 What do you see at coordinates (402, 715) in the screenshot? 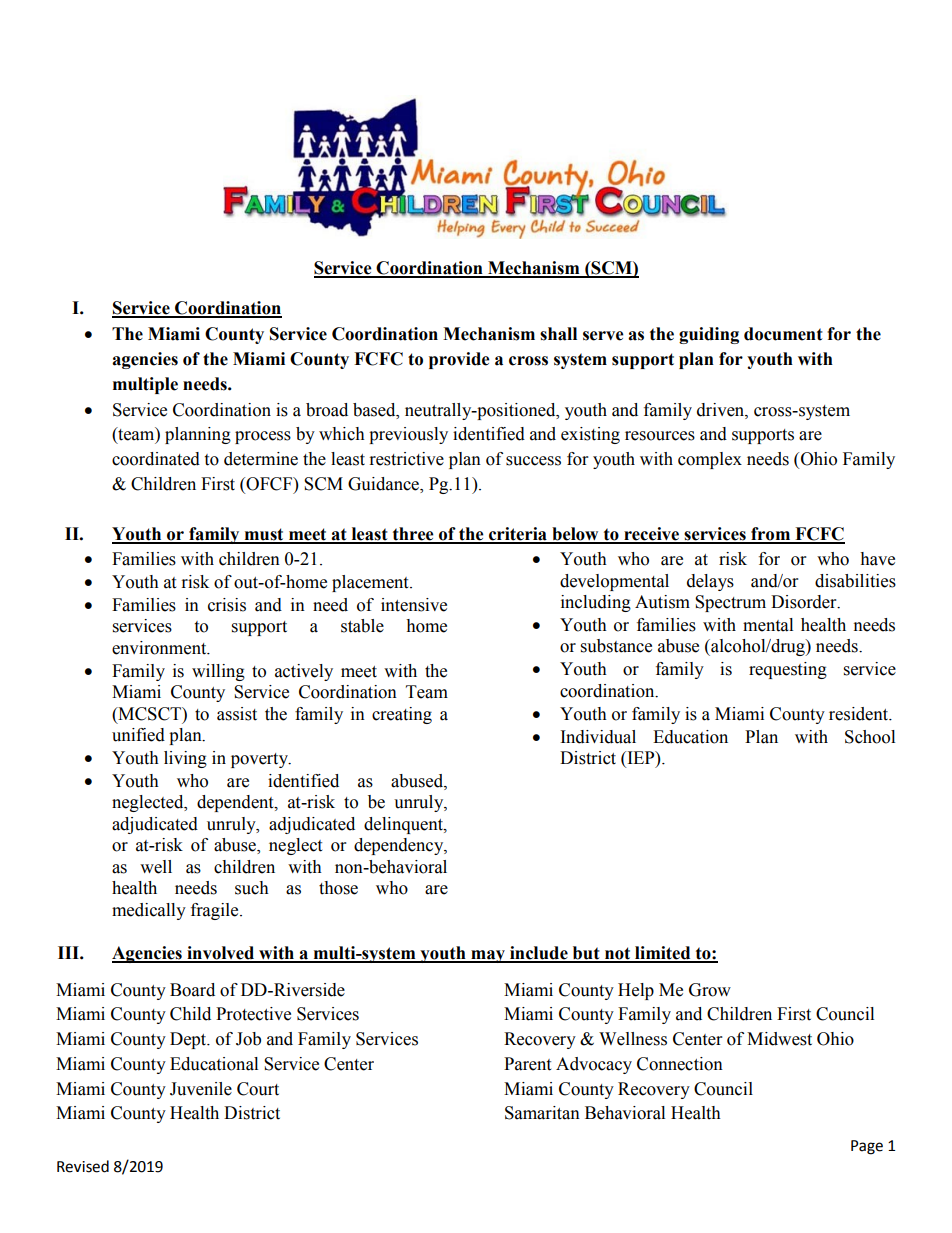
I see `creating` at bounding box center [402, 715].
